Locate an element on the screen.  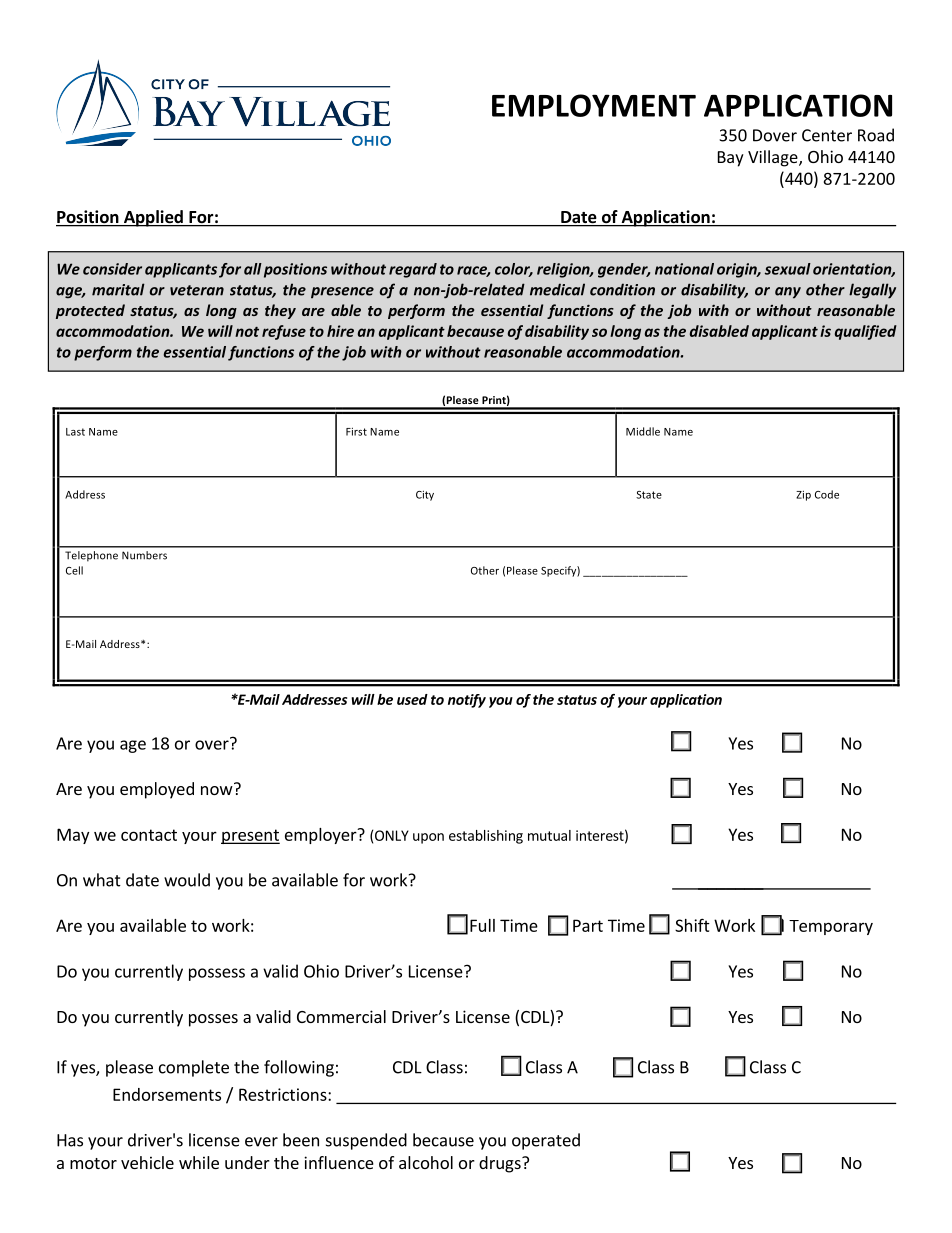
vehicle is located at coordinates (147, 1162).
